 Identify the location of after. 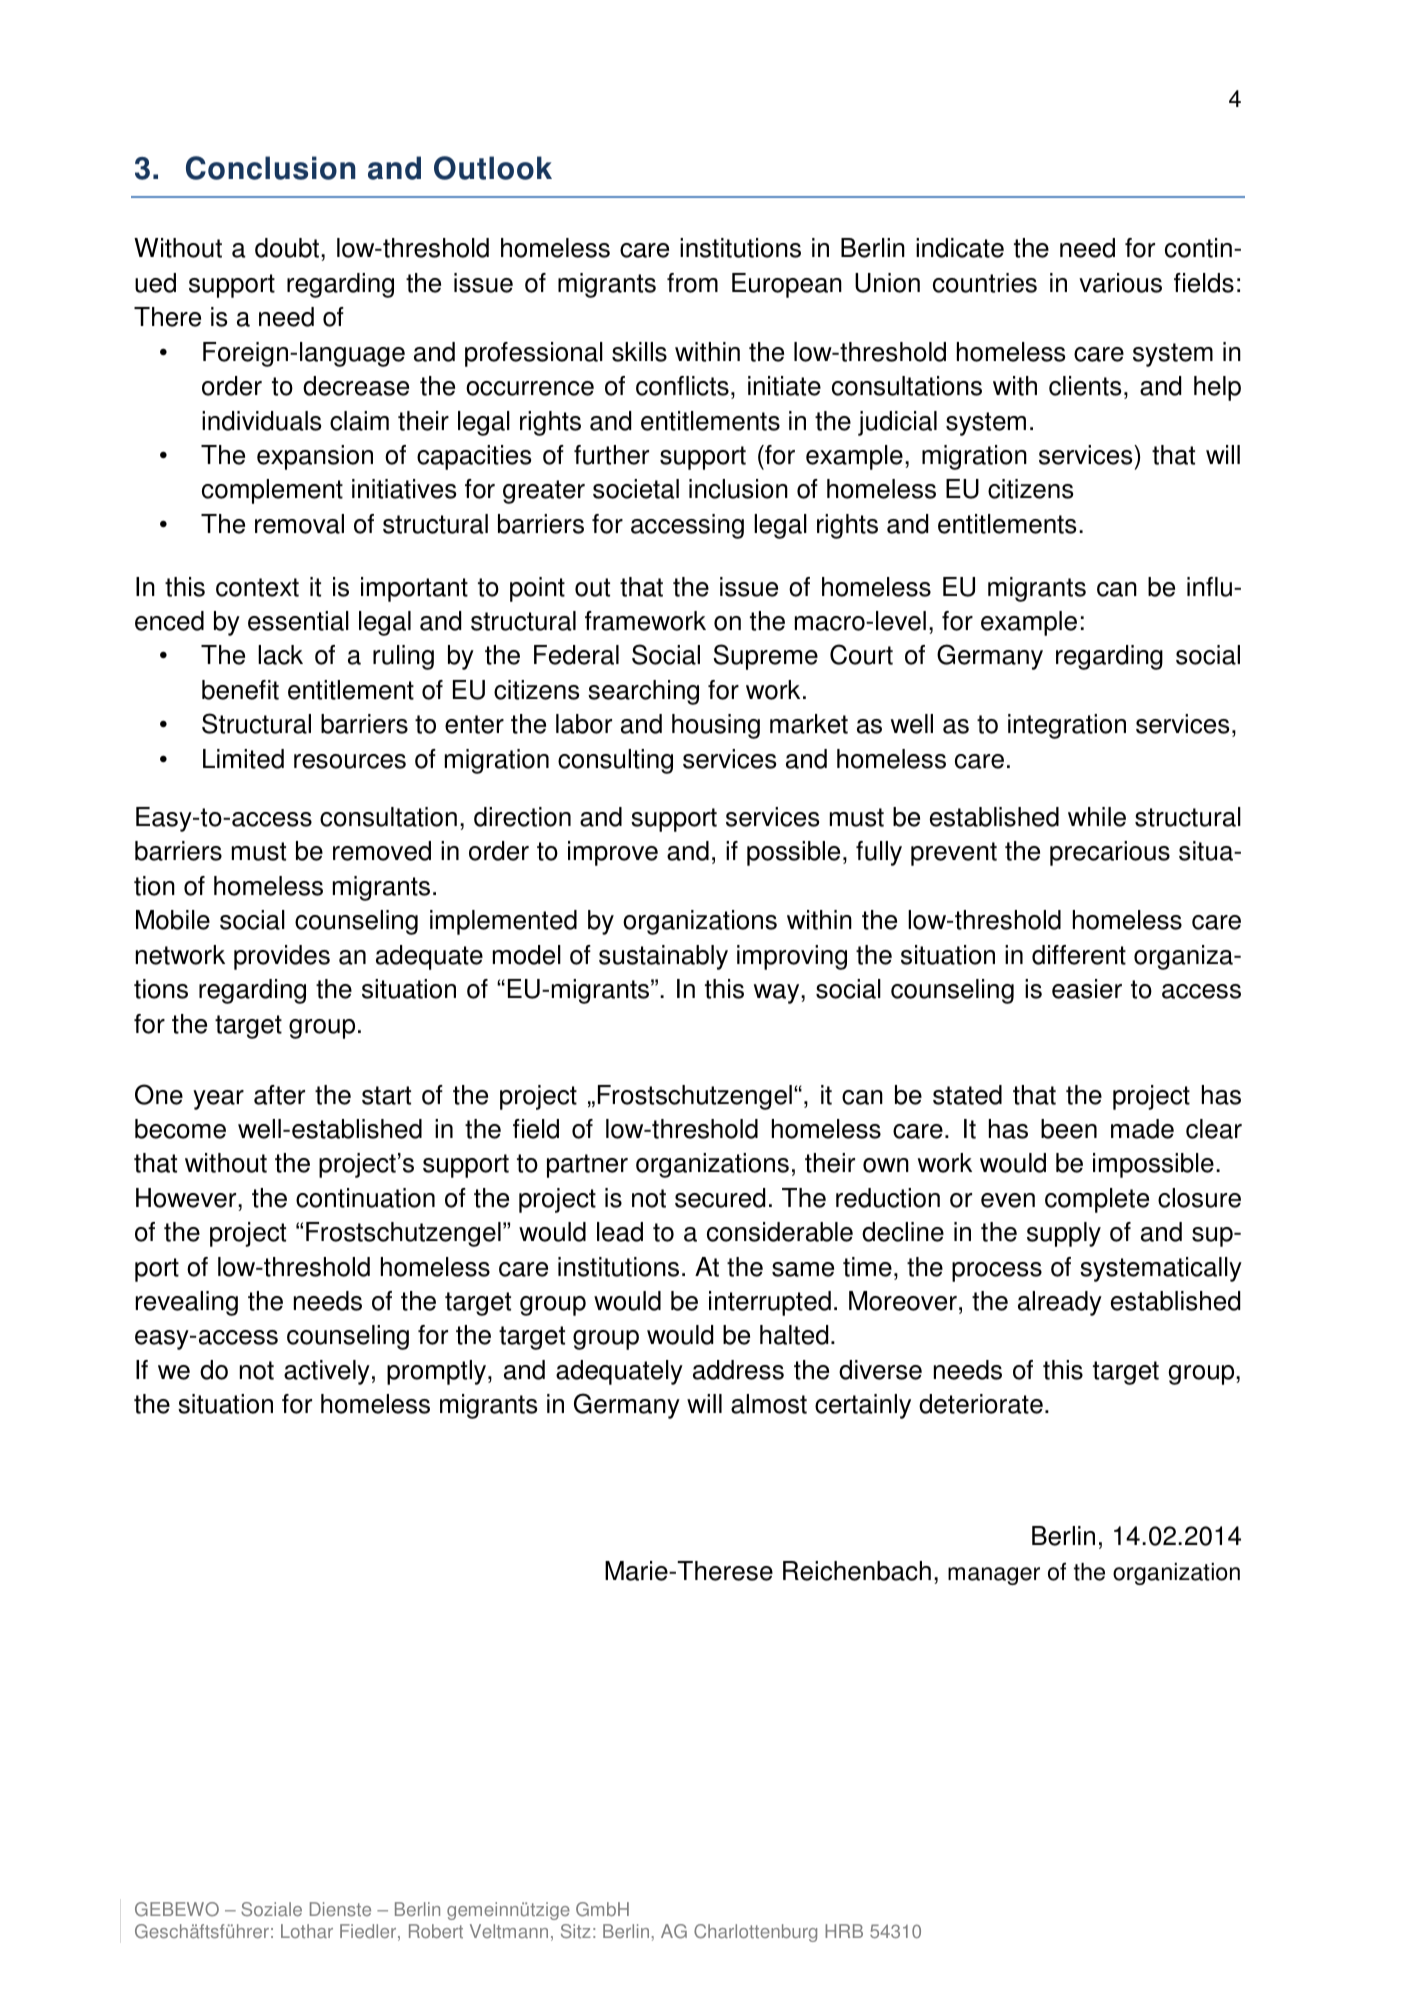
(279, 1095).
